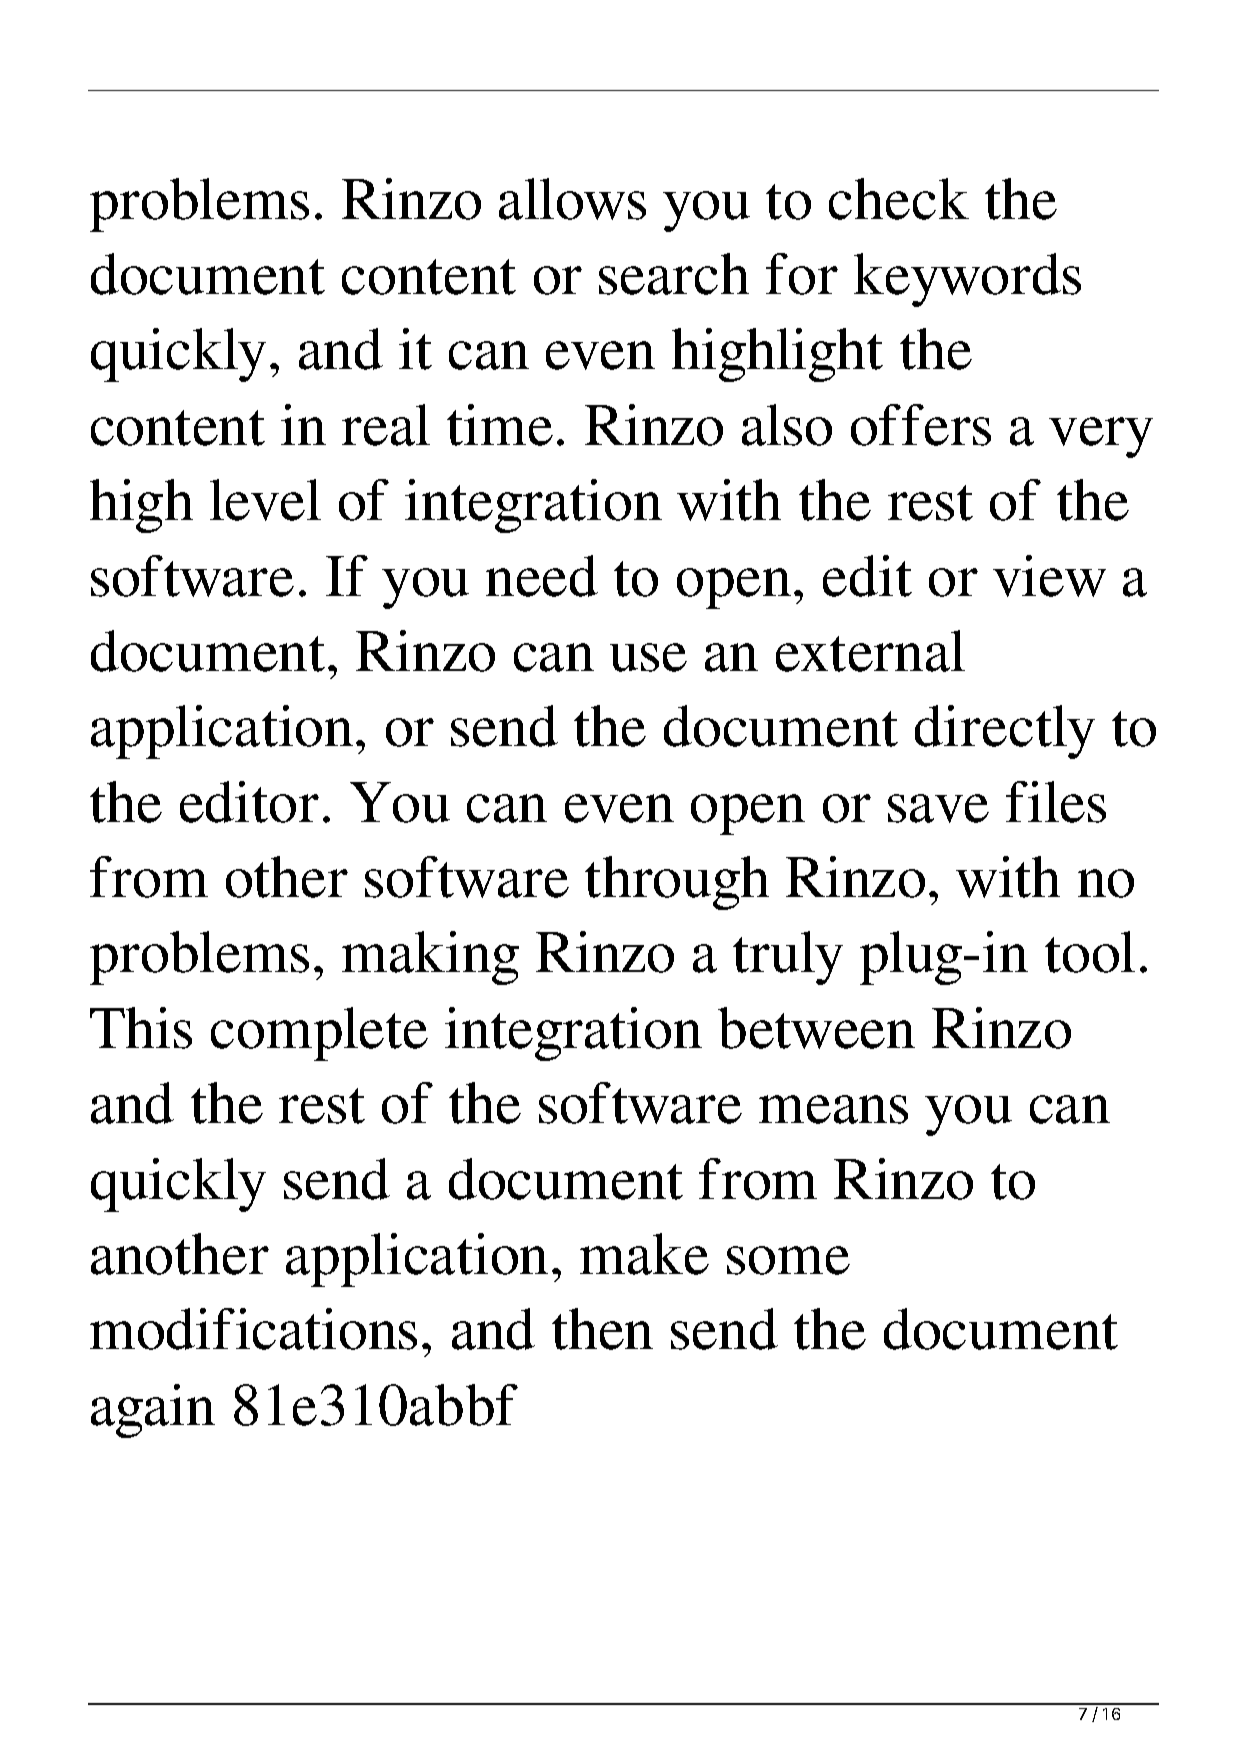 The image size is (1247, 1763). What do you see at coordinates (674, 274) in the page?
I see `search` at bounding box center [674, 274].
